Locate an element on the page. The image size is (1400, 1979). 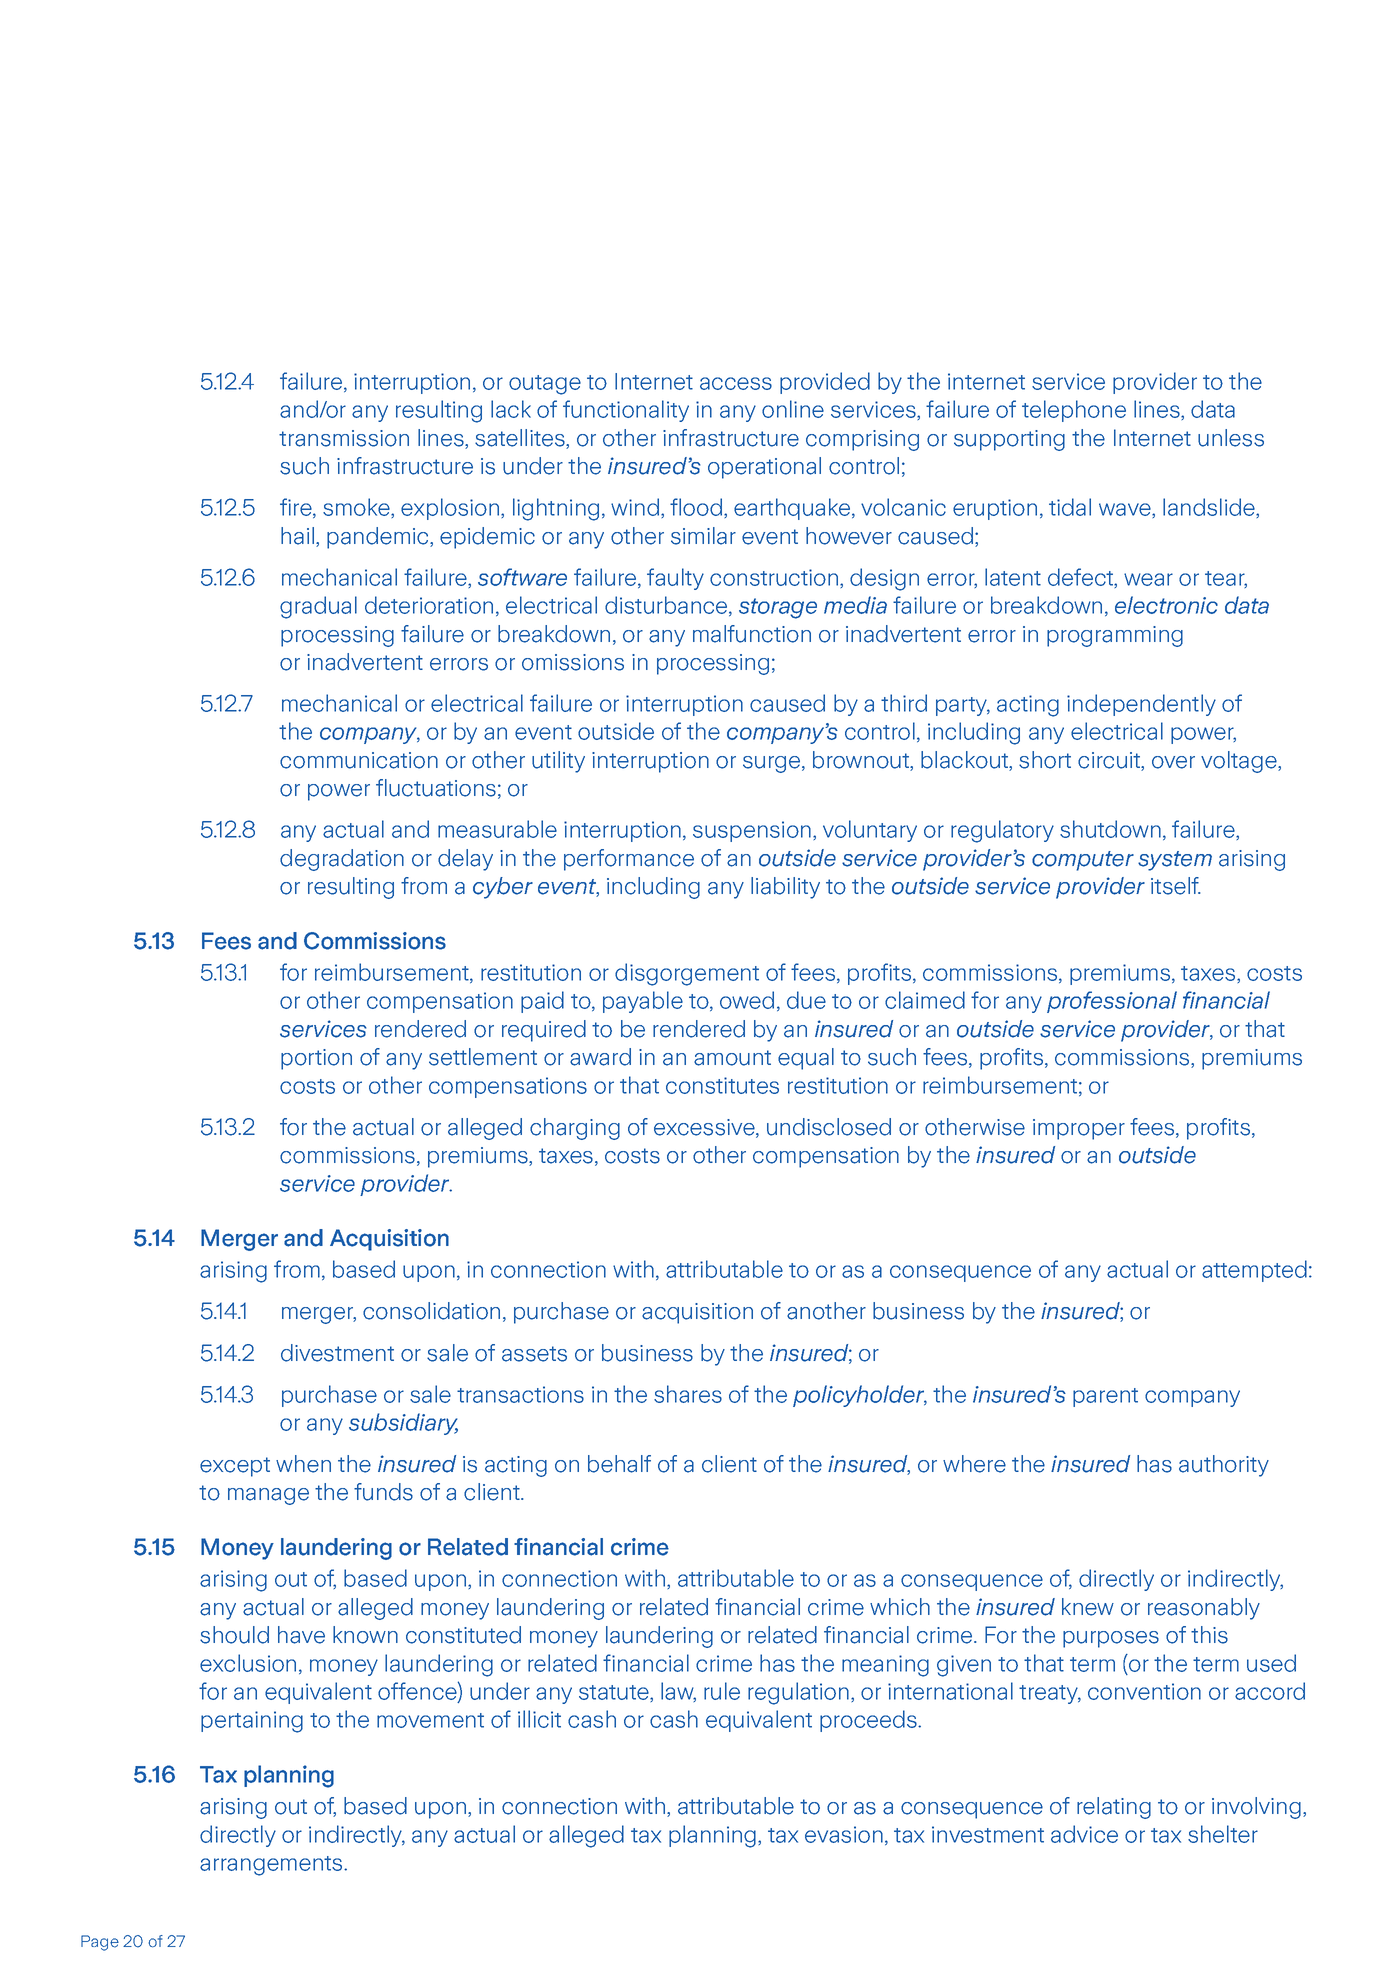
functionality is located at coordinates (626, 411).
